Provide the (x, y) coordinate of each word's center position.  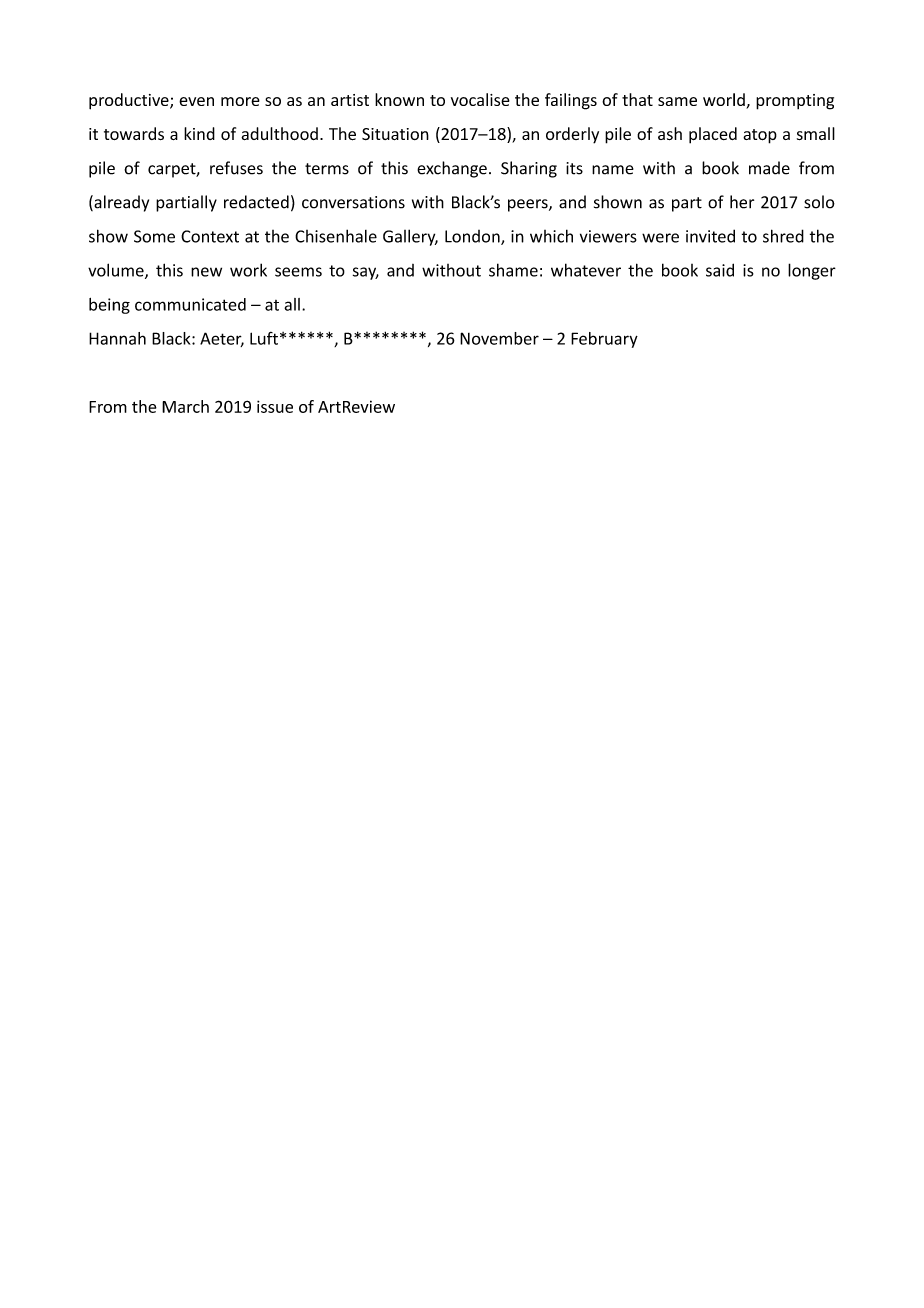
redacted (256, 202)
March (185, 406)
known (399, 99)
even (196, 101)
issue (275, 406)
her (742, 202)
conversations (353, 202)
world (725, 101)
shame (513, 270)
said (720, 270)
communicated (190, 304)
